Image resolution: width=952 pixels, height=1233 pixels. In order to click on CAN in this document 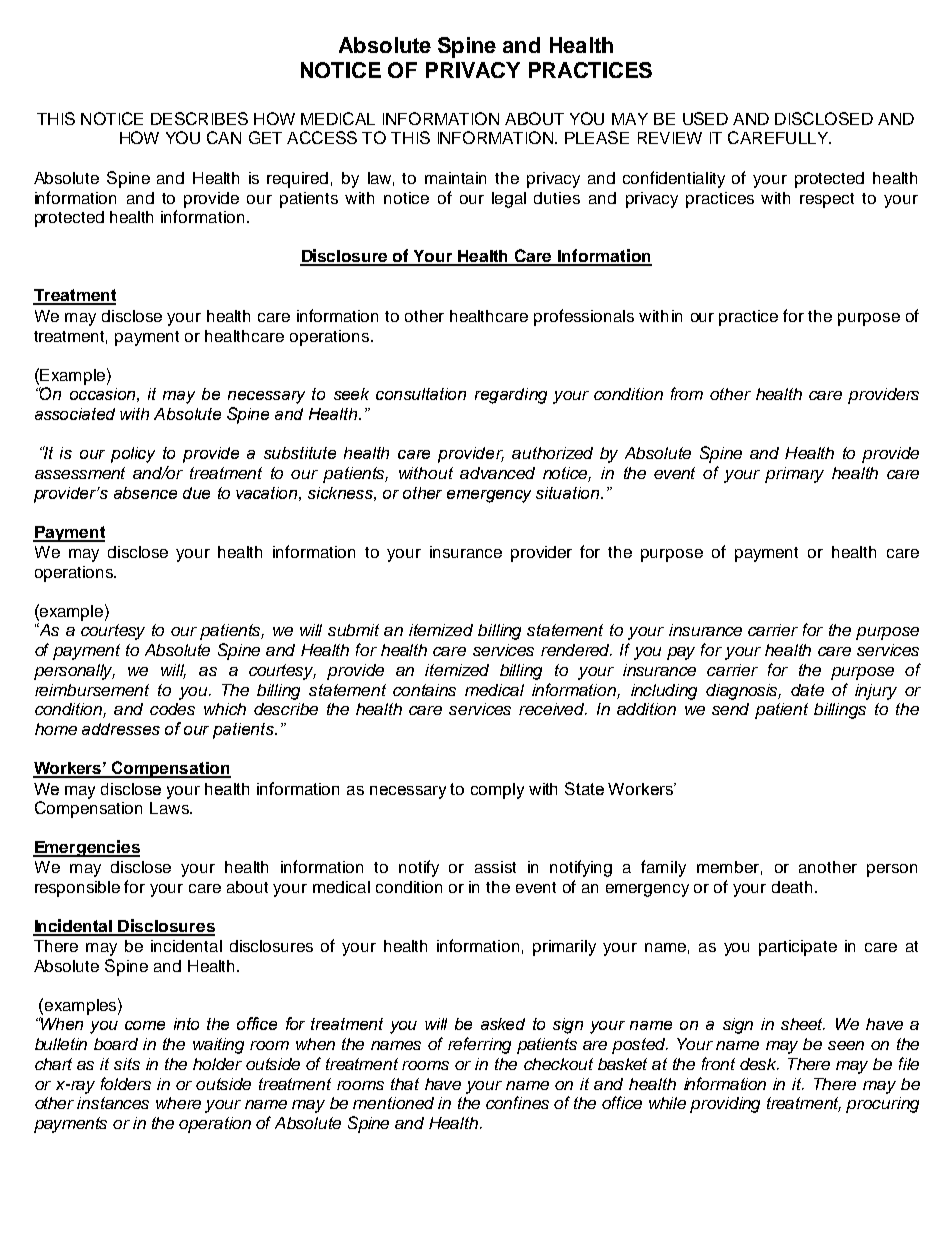, I will do `click(224, 137)`.
